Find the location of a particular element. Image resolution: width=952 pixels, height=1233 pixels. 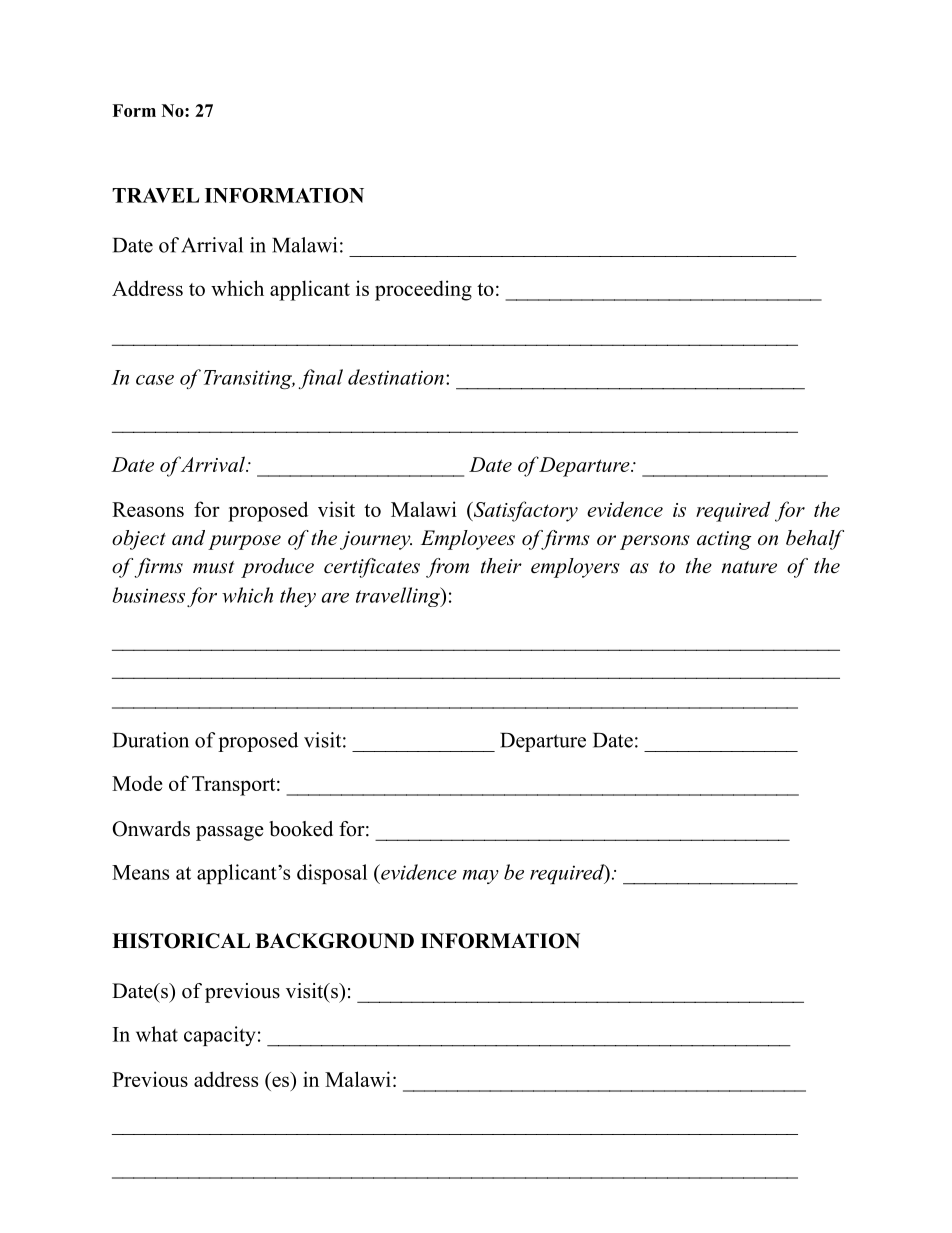

Employees is located at coordinates (468, 540).
